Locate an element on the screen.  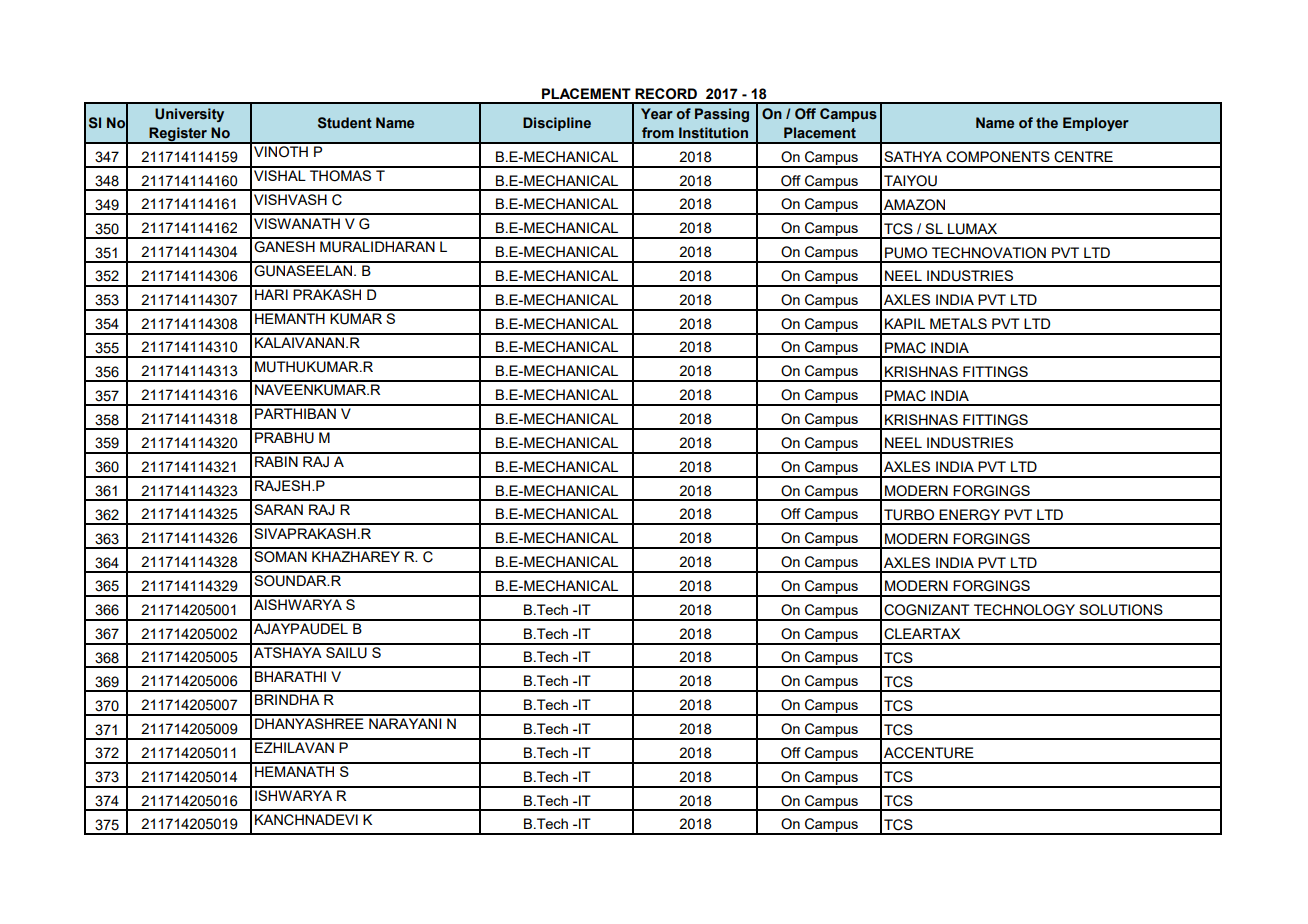
ACCENTURE is located at coordinates (929, 753).
